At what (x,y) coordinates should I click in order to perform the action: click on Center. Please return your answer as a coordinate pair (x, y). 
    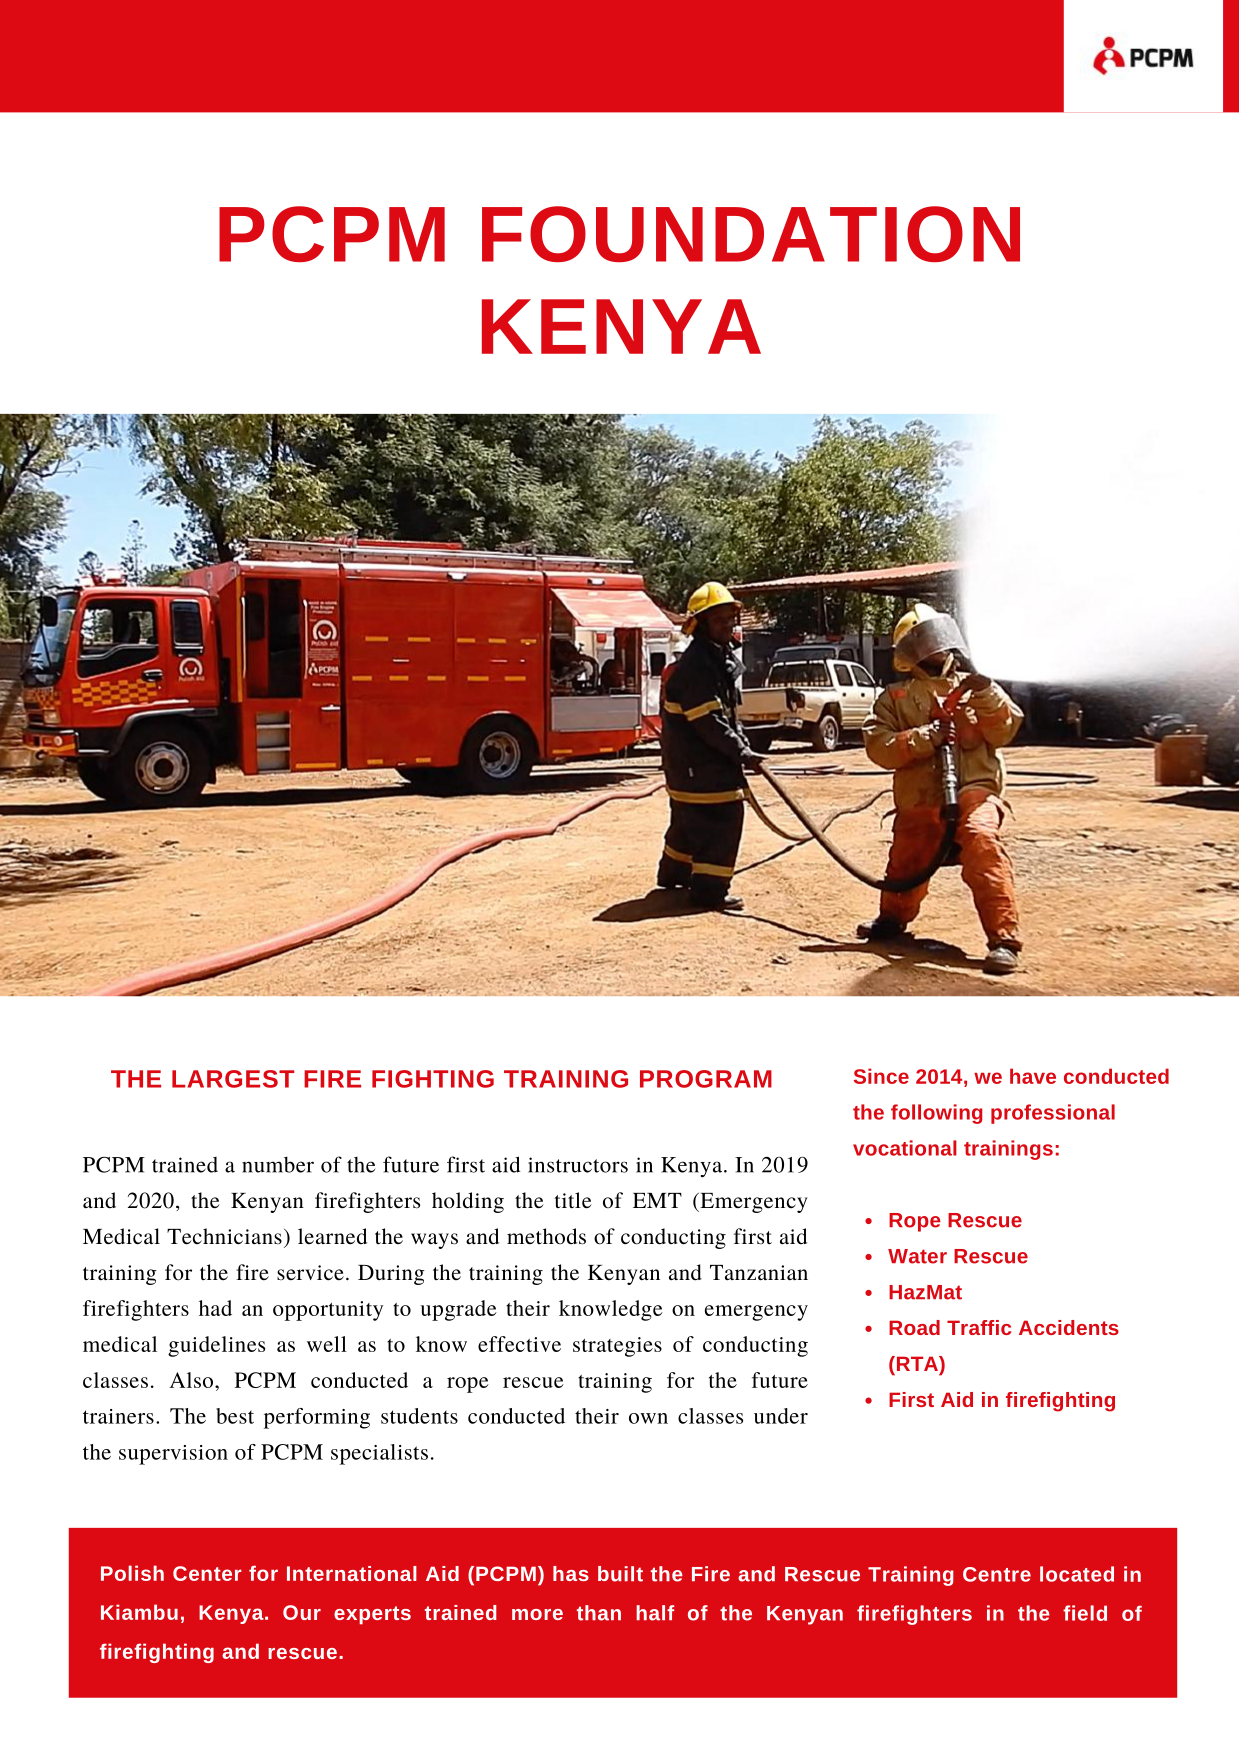
    Looking at the image, I should click on (207, 1573).
